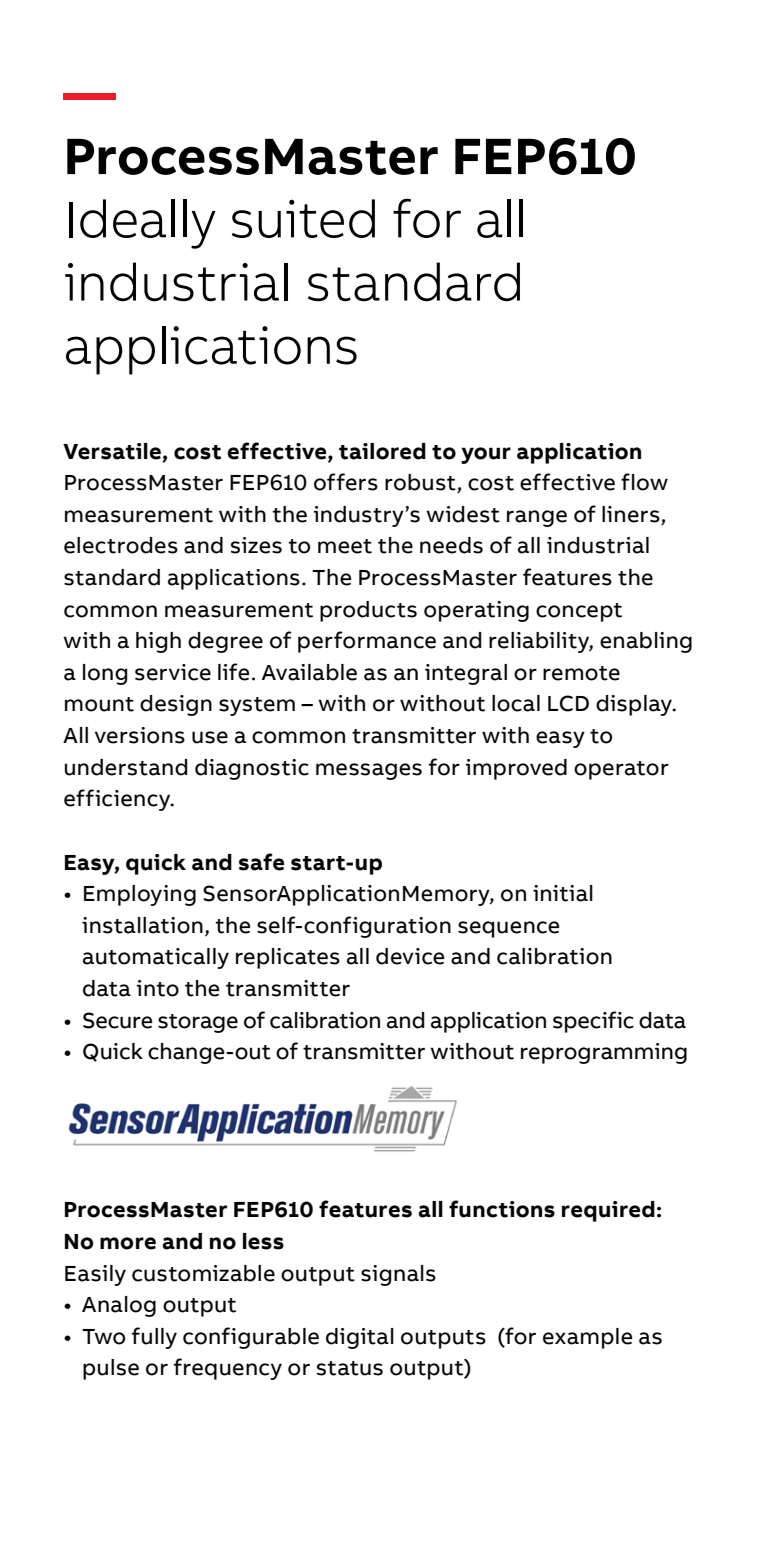 This page has width=784, height=1568. Describe the element at coordinates (154, 1338) in the page. I see `fully` at that location.
